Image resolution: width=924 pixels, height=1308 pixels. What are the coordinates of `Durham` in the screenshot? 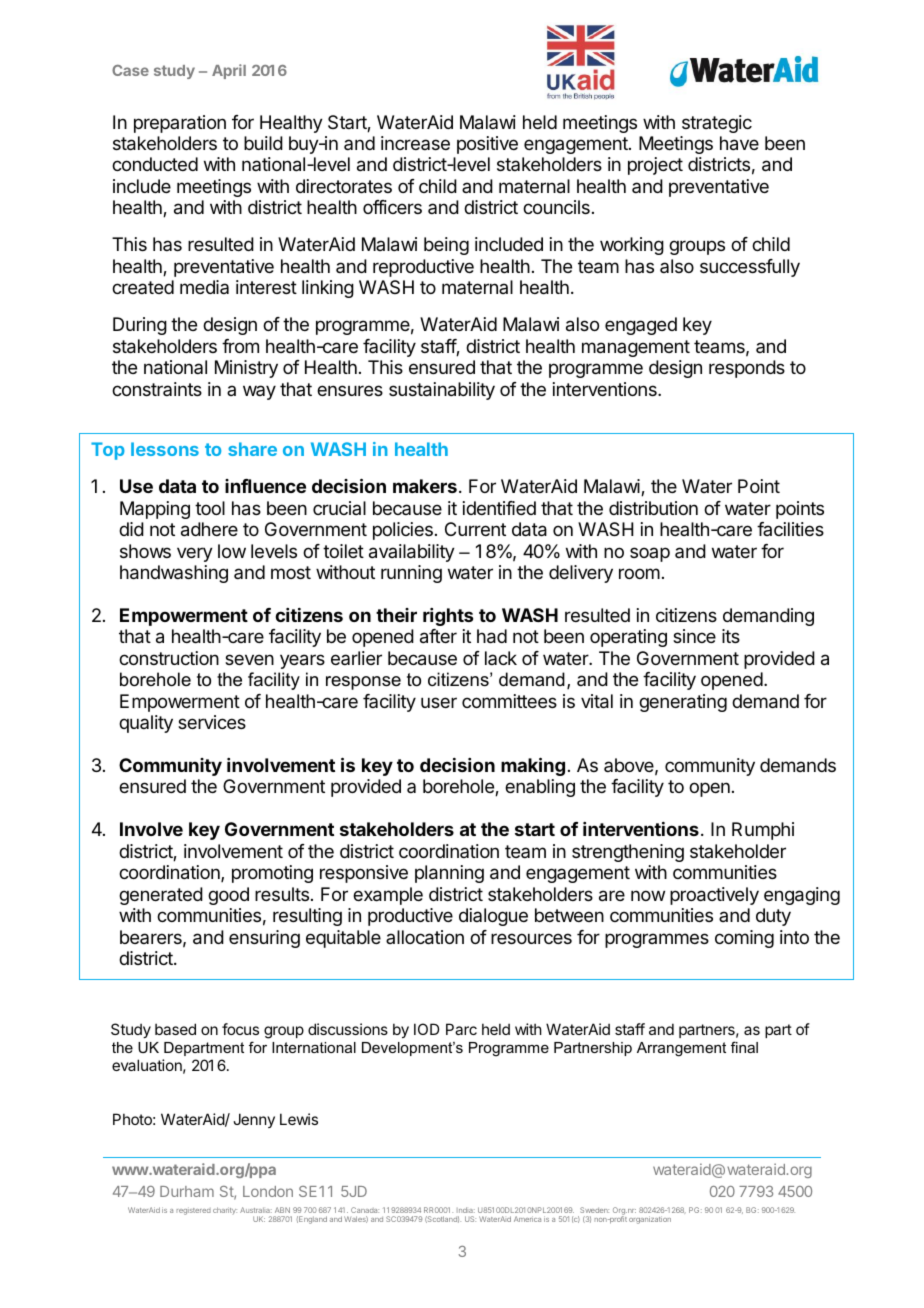 It's located at (187, 1191).
